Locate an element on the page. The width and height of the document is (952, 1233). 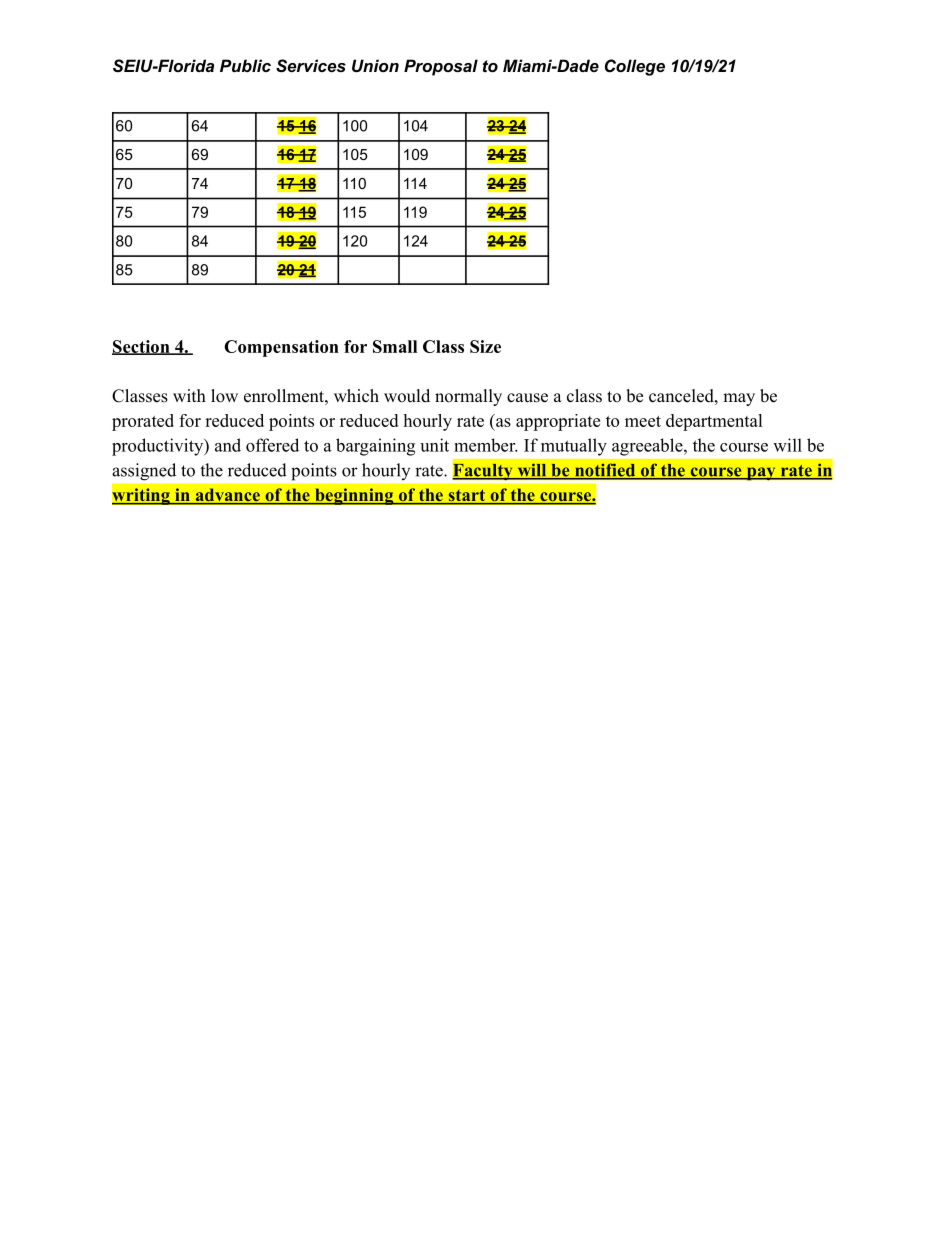
Compensation is located at coordinates (281, 348).
